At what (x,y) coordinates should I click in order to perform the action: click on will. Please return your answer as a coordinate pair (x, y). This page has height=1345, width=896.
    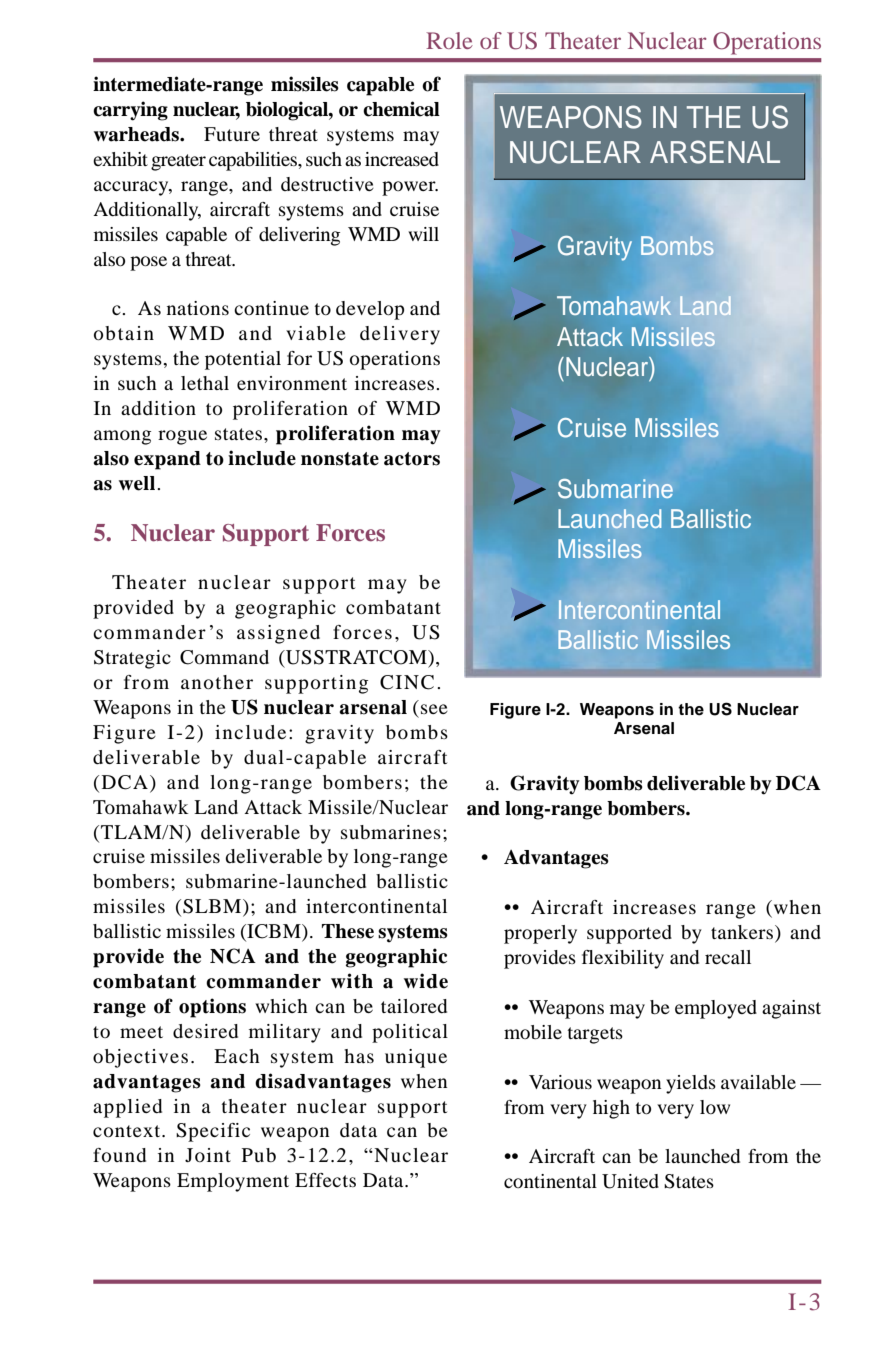
    Looking at the image, I should click on (423, 234).
